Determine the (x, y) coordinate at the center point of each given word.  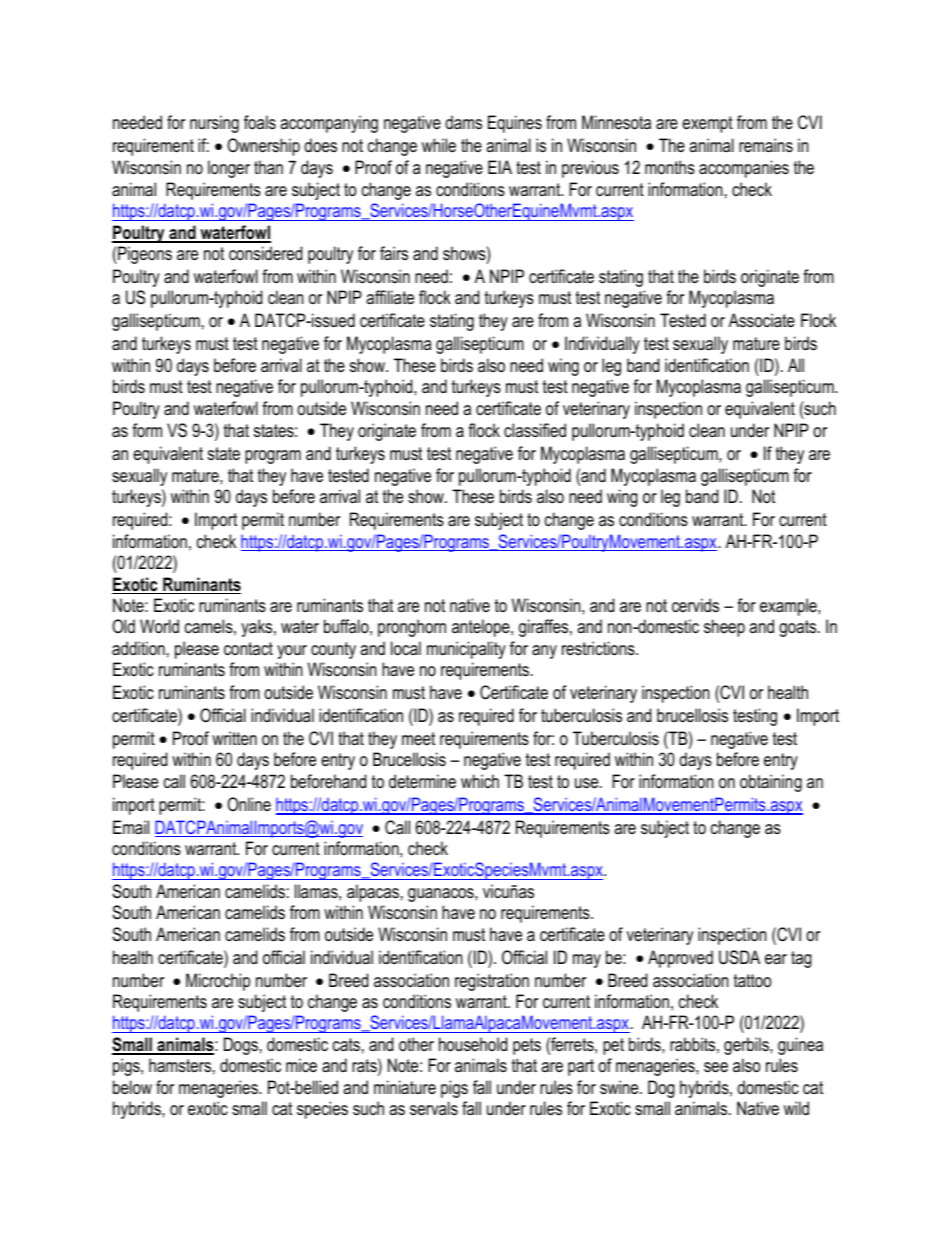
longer (229, 169)
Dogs (241, 1046)
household (473, 1044)
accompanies (744, 169)
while (439, 145)
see (716, 1067)
